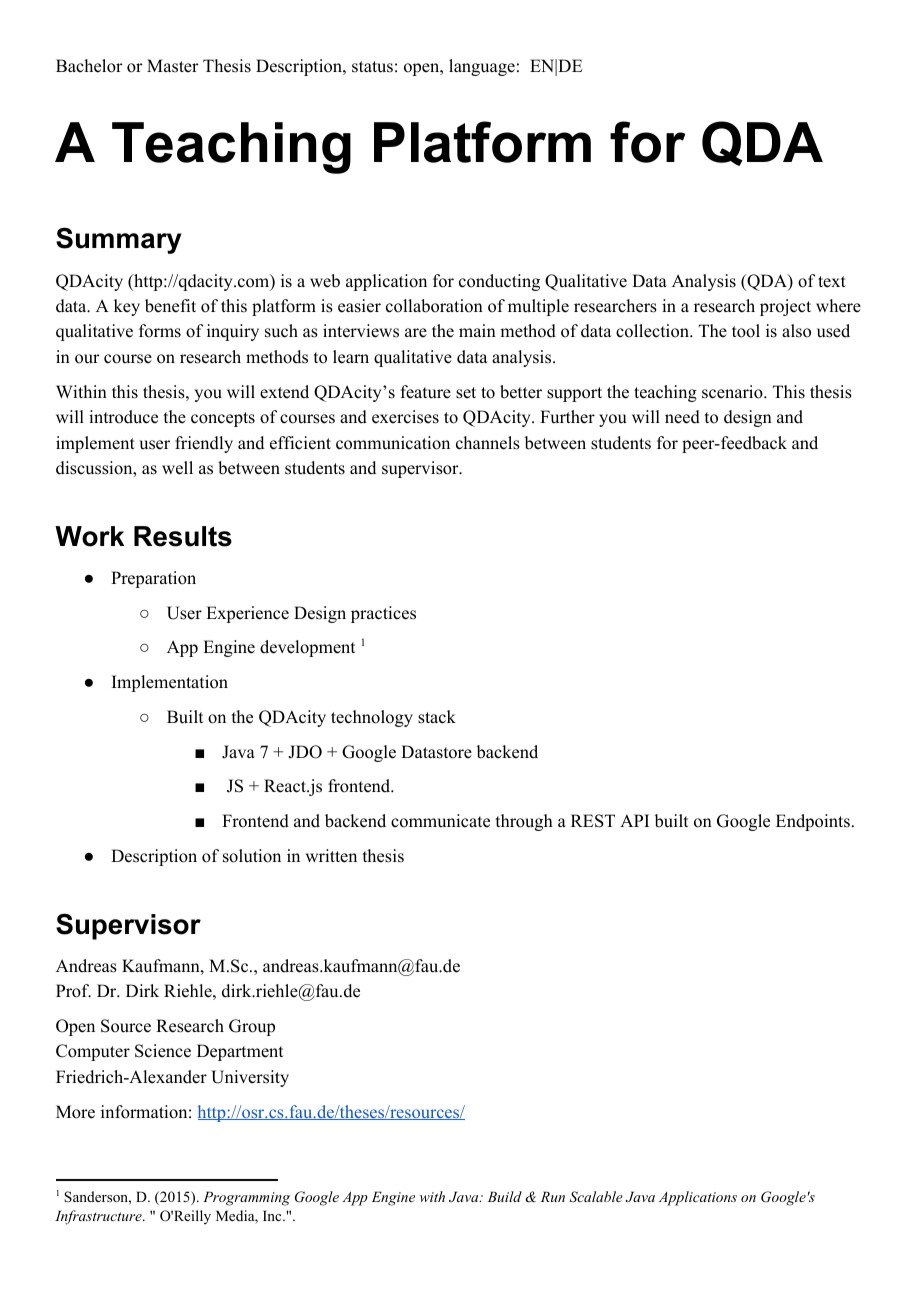 The image size is (924, 1308). I want to click on Infrastructure, so click(99, 1217).
